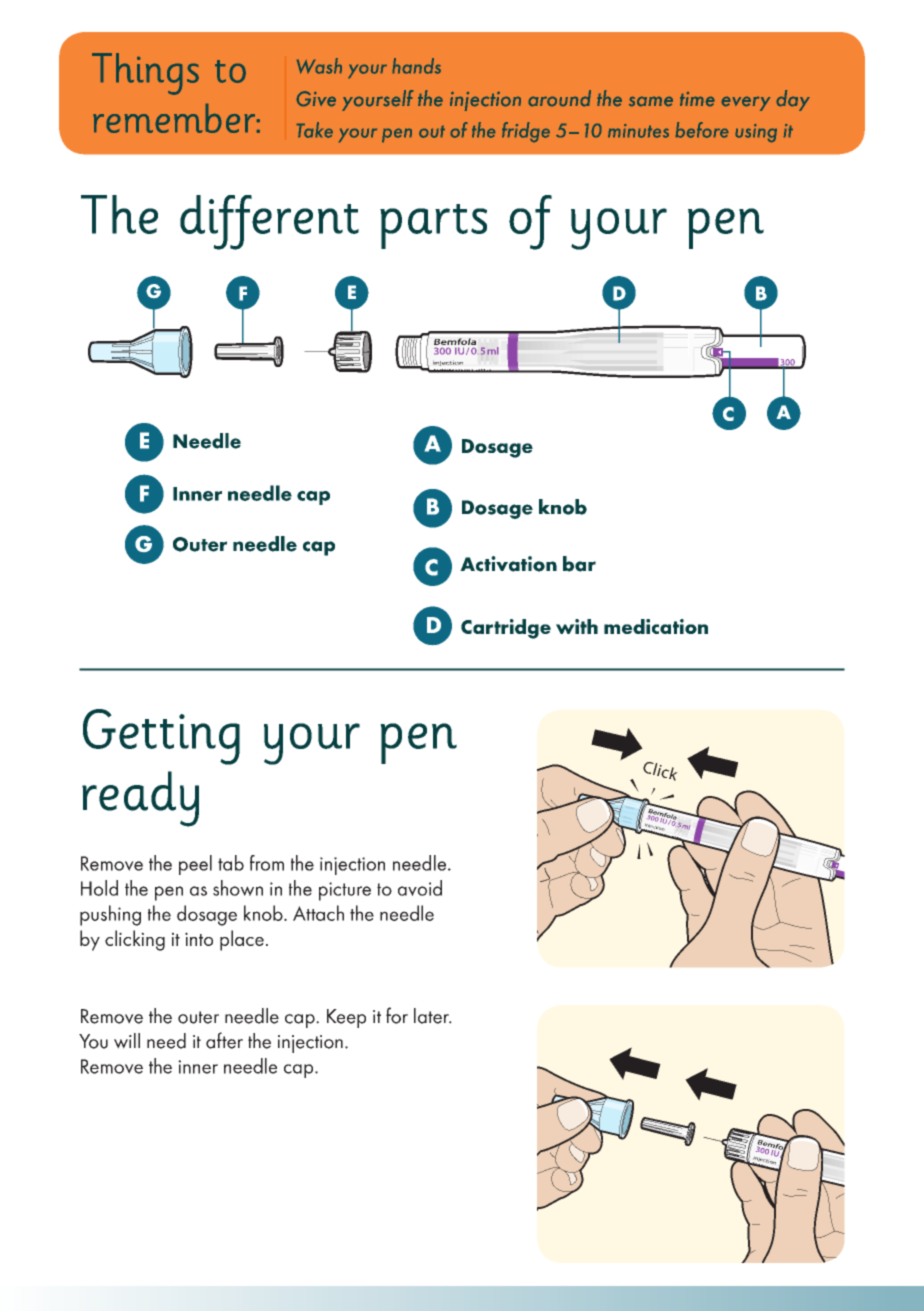  I want to click on Getting, so click(161, 737).
